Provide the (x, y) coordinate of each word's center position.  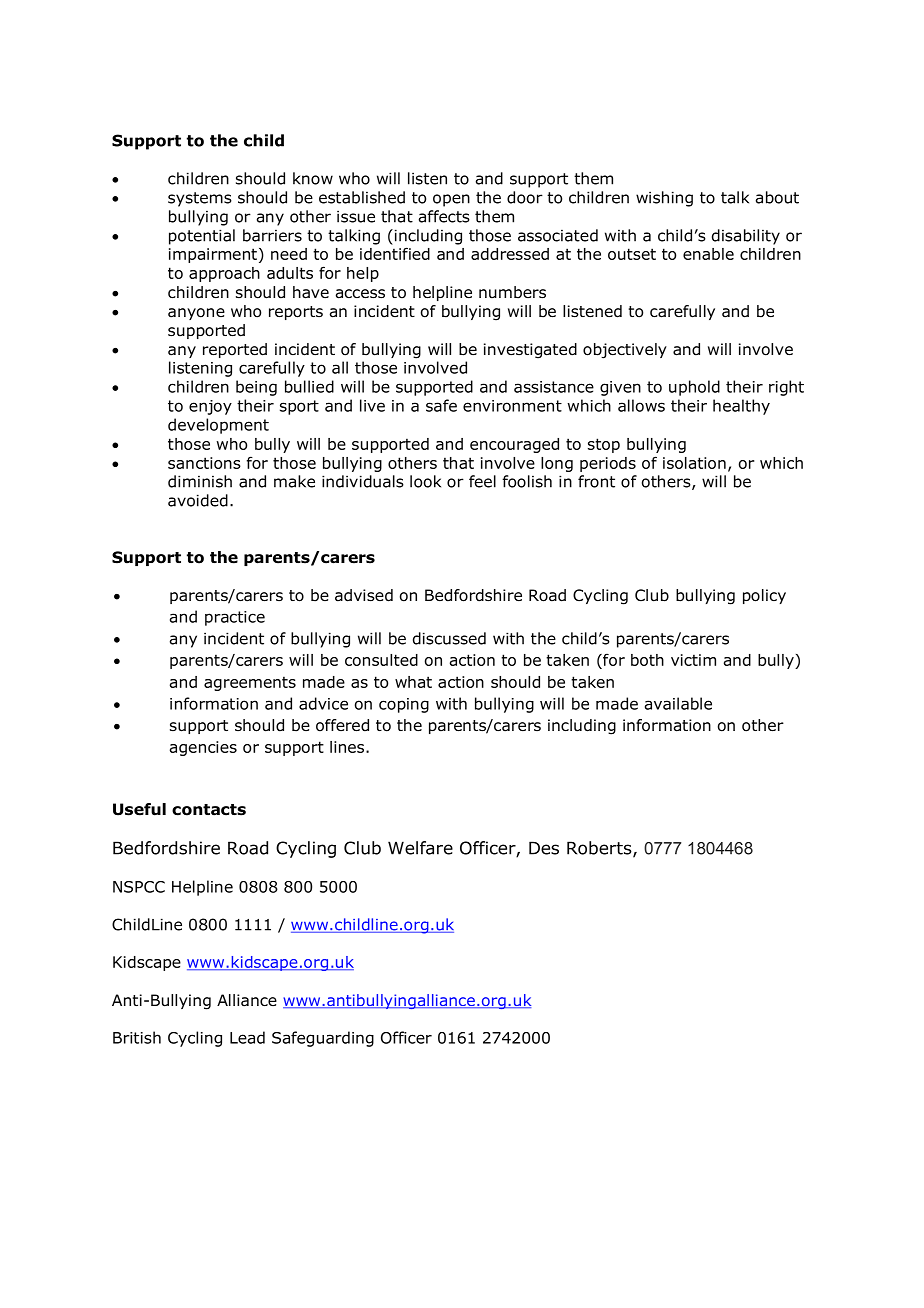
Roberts (600, 849)
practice (235, 618)
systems (200, 199)
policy (764, 596)
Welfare (420, 848)
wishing (664, 199)
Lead (247, 1037)
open (451, 200)
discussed (449, 638)
